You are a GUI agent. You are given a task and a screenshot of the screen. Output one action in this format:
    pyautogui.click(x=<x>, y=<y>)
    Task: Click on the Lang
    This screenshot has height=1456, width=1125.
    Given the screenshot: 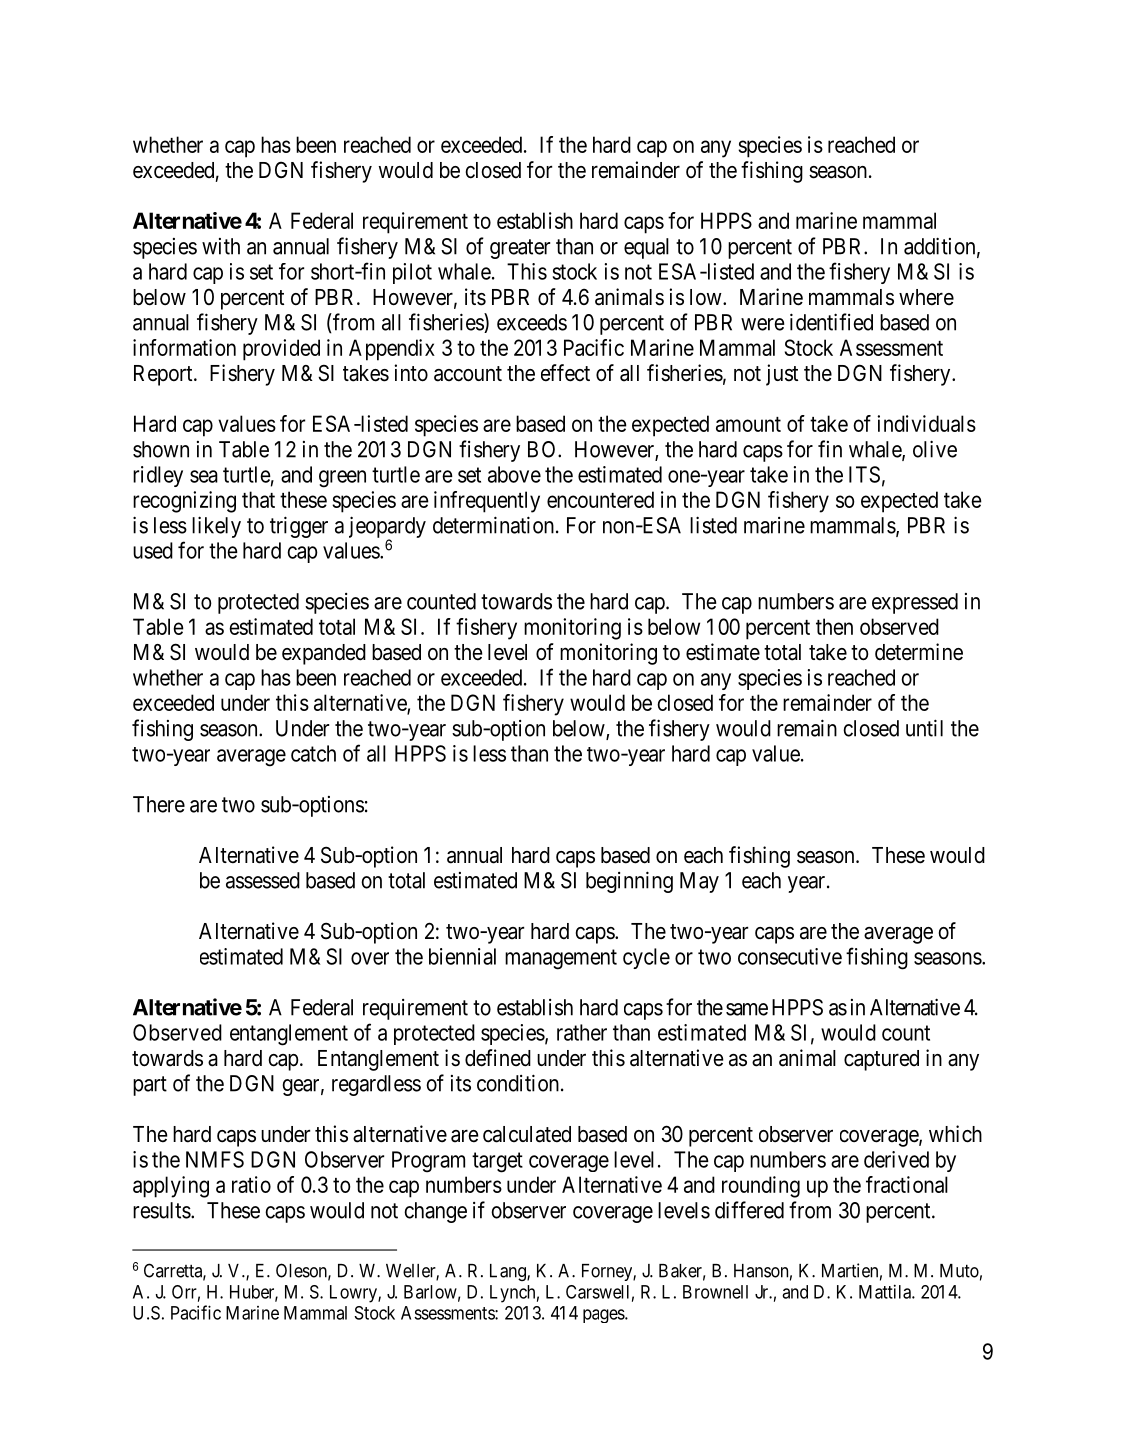 What is the action you would take?
    pyautogui.click(x=509, y=1272)
